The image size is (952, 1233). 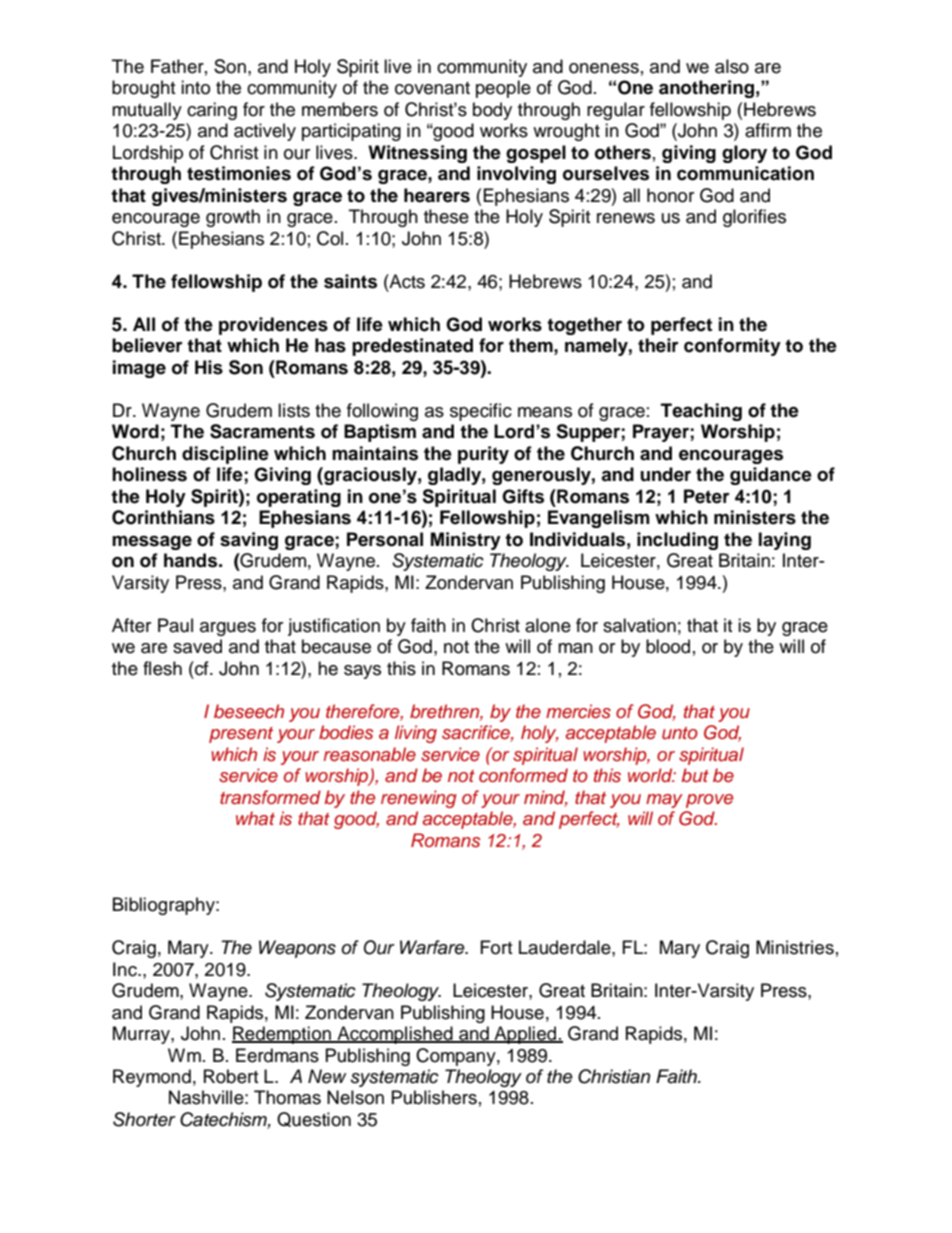 What do you see at coordinates (481, 412) in the screenshot?
I see `specific` at bounding box center [481, 412].
